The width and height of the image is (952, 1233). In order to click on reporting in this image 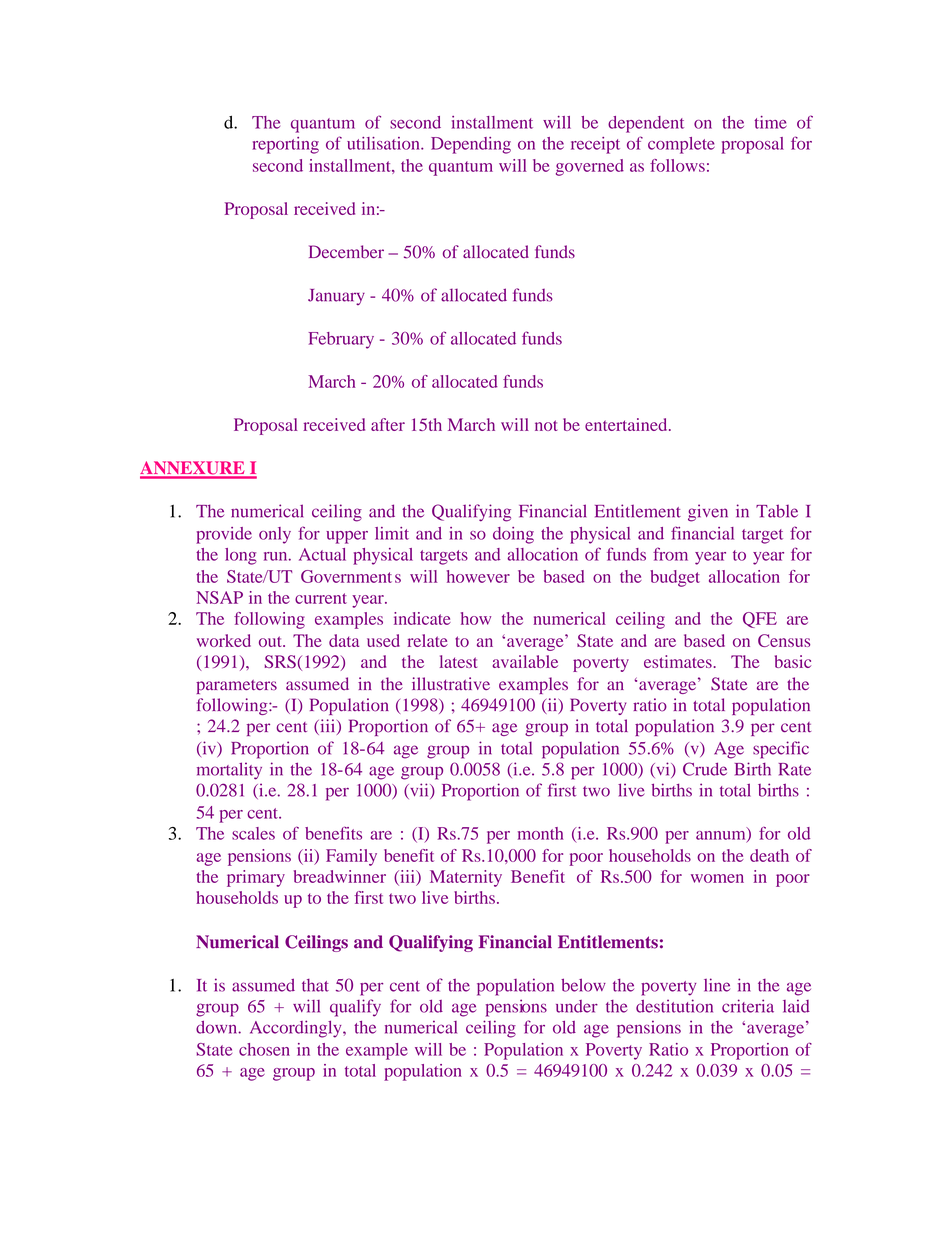, I will do `click(285, 145)`.
